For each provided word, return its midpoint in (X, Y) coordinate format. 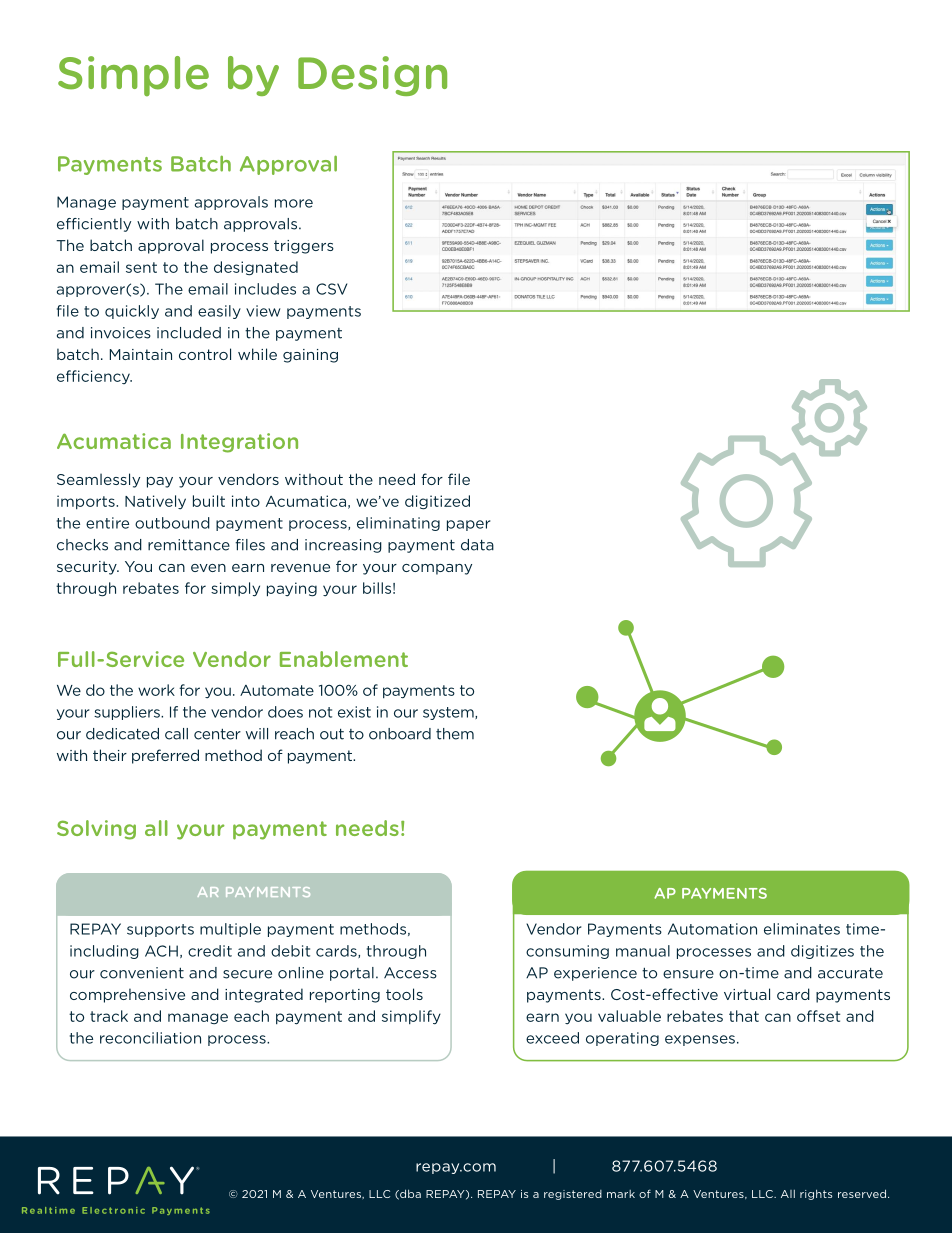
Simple (133, 76)
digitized (437, 502)
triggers (304, 247)
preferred (165, 756)
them (455, 734)
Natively (155, 502)
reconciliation (150, 1038)
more (294, 203)
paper (468, 525)
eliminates (802, 929)
